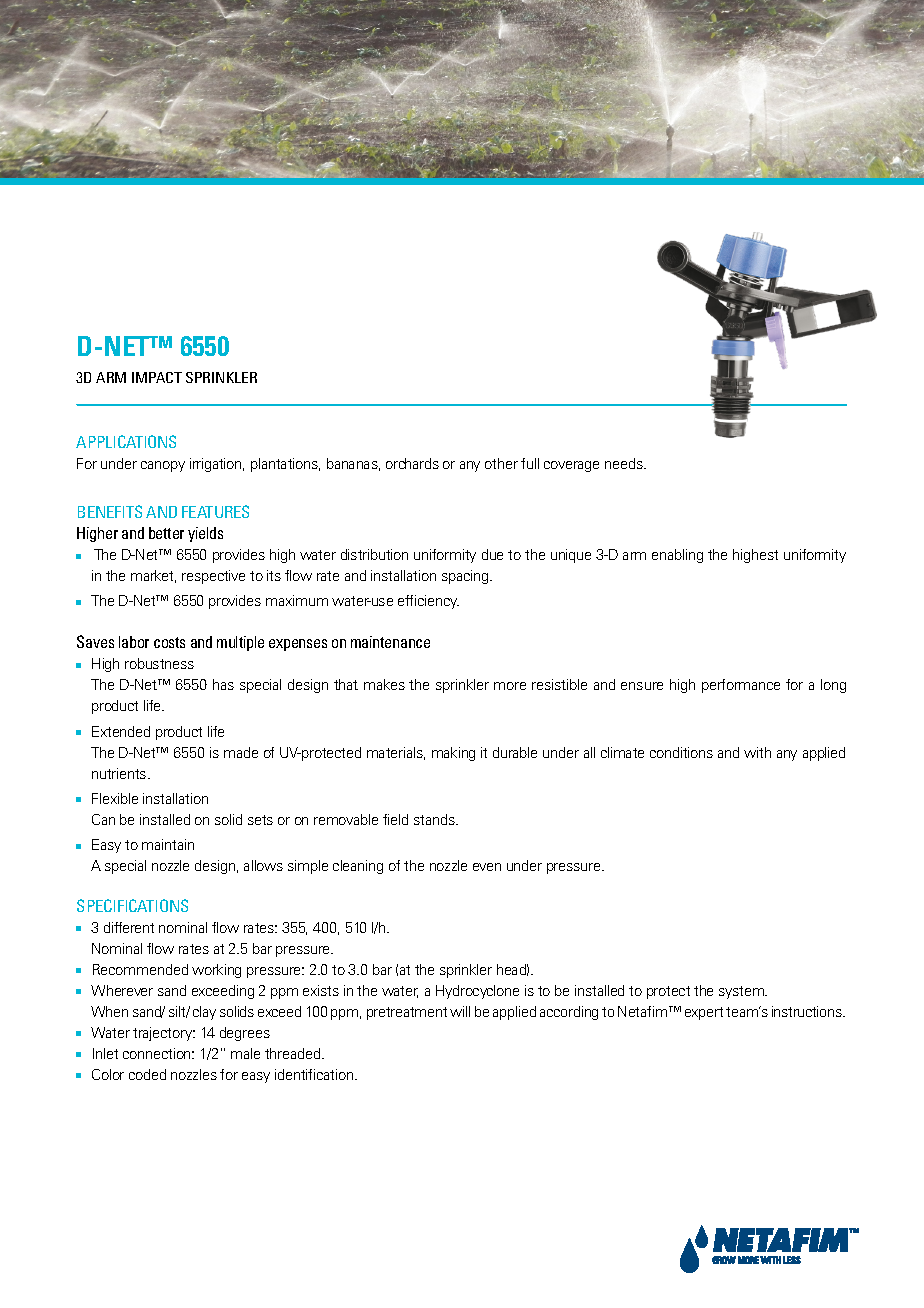  What do you see at coordinates (808, 1011) in the screenshot?
I see `instructions` at bounding box center [808, 1011].
